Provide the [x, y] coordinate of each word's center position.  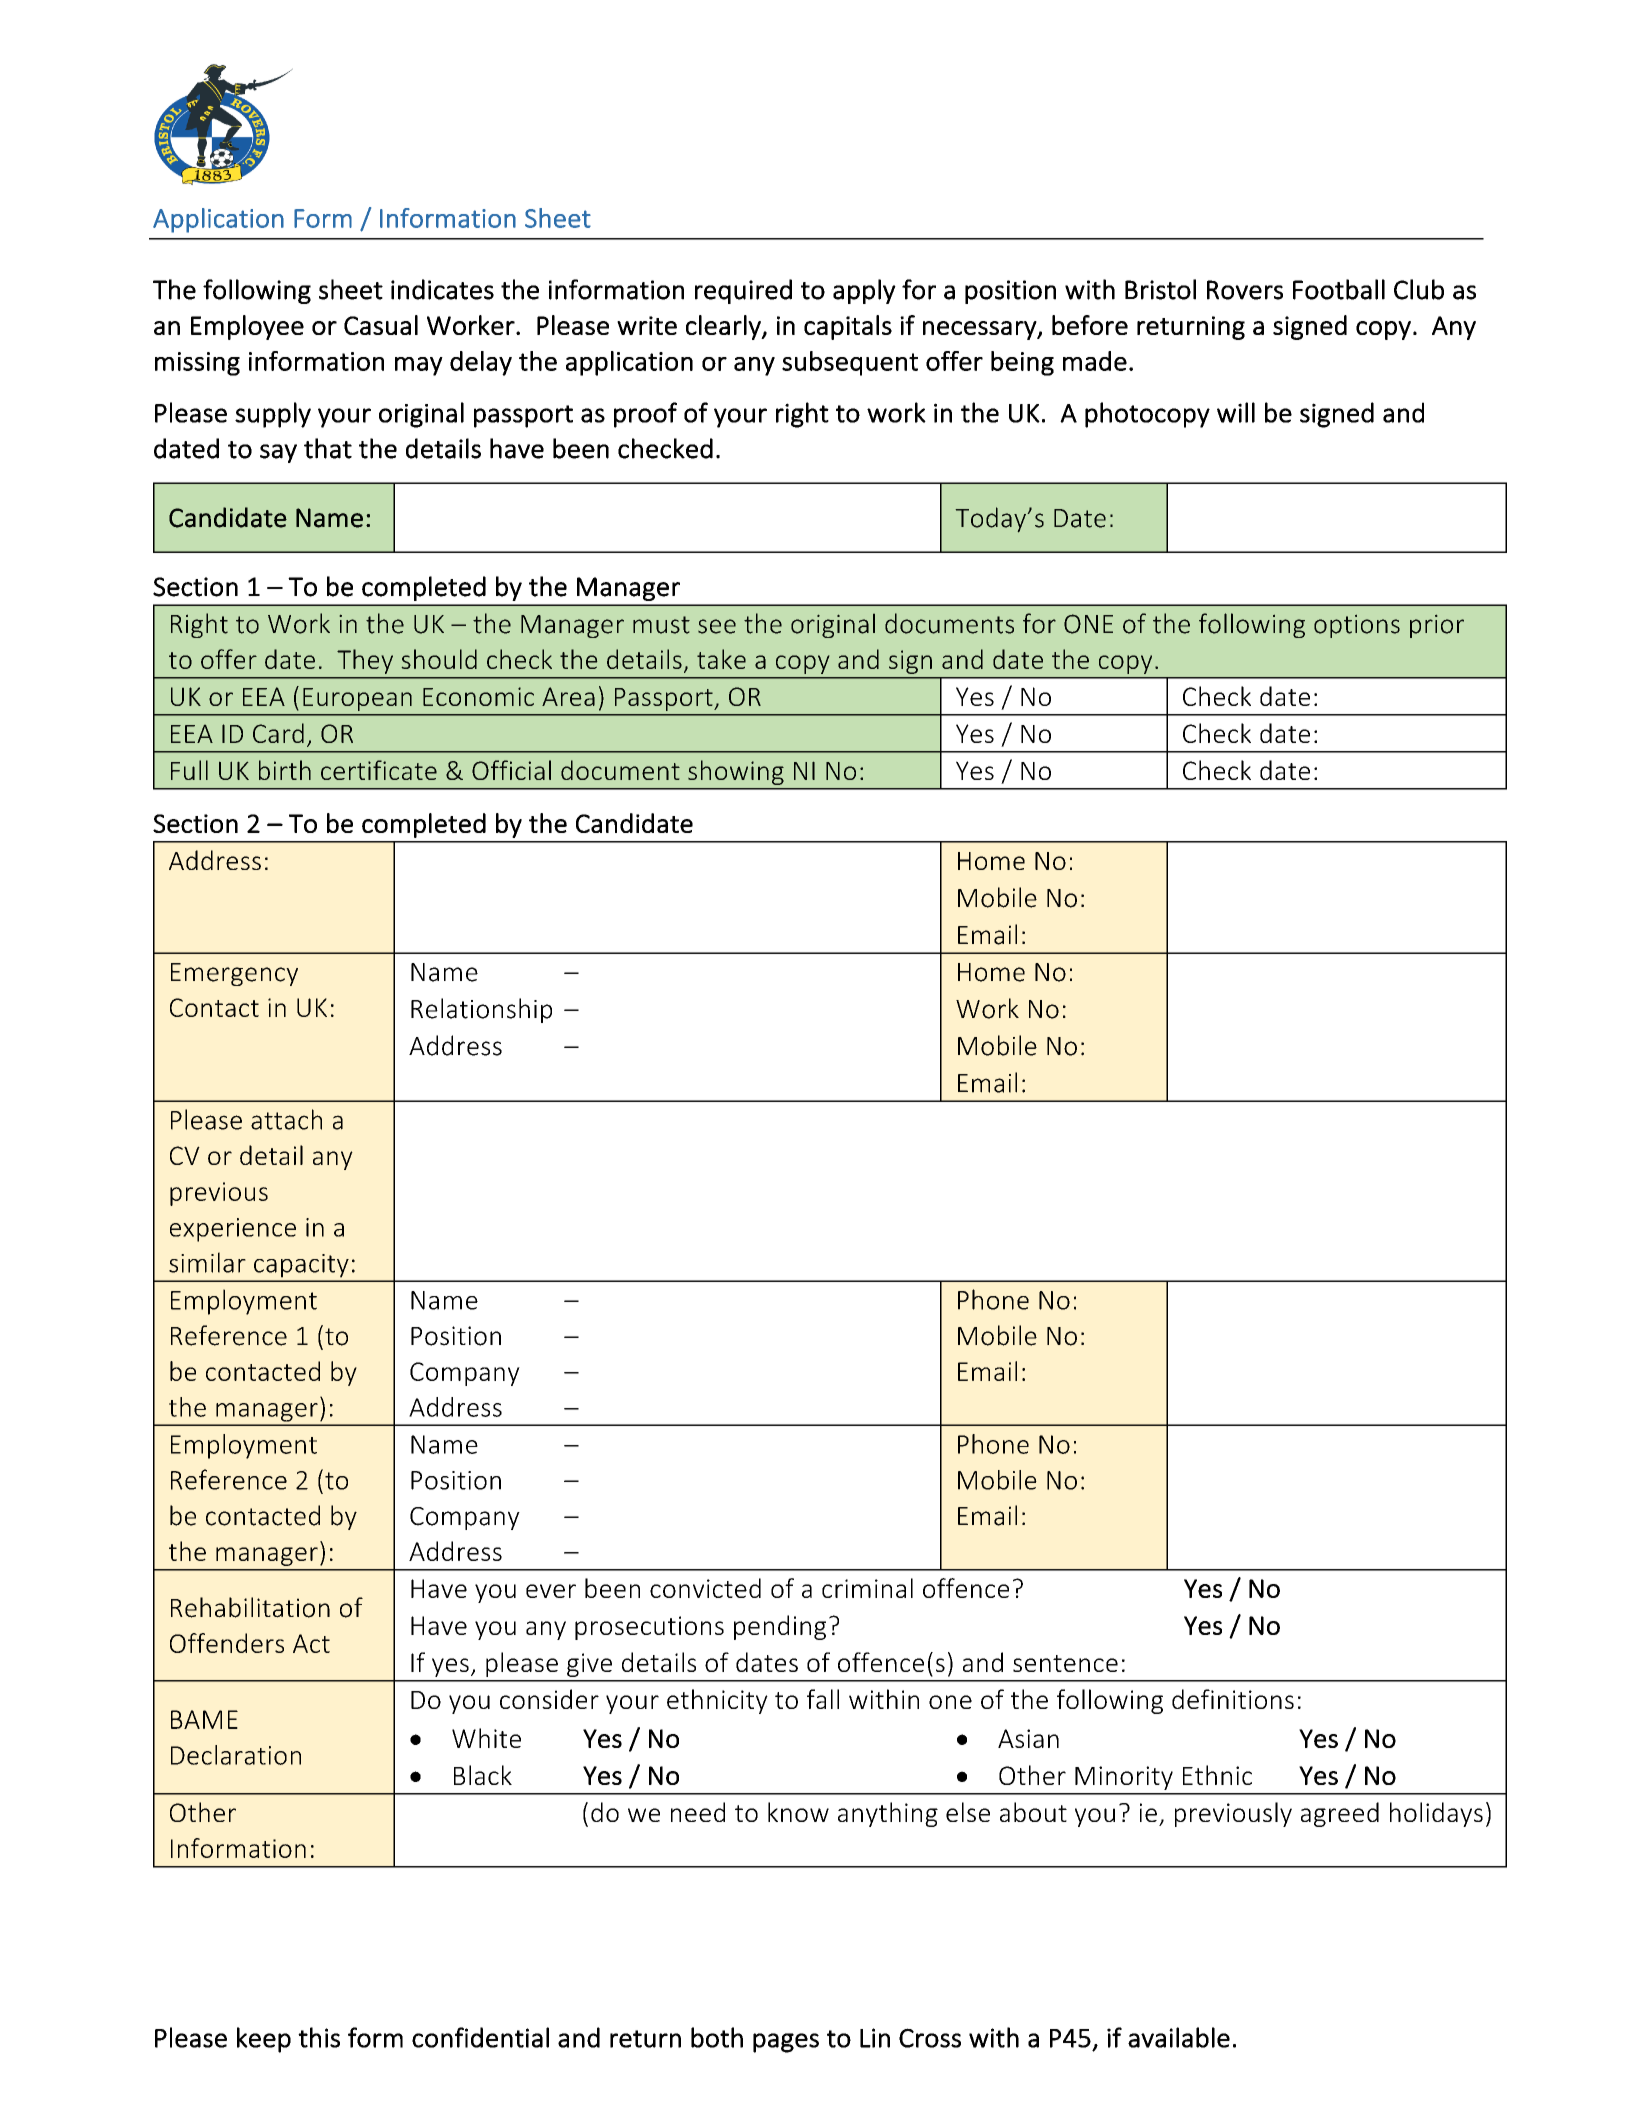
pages [786, 2043]
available [1179, 2037]
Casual [381, 325]
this [319, 2037]
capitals [848, 327]
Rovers [1245, 290]
